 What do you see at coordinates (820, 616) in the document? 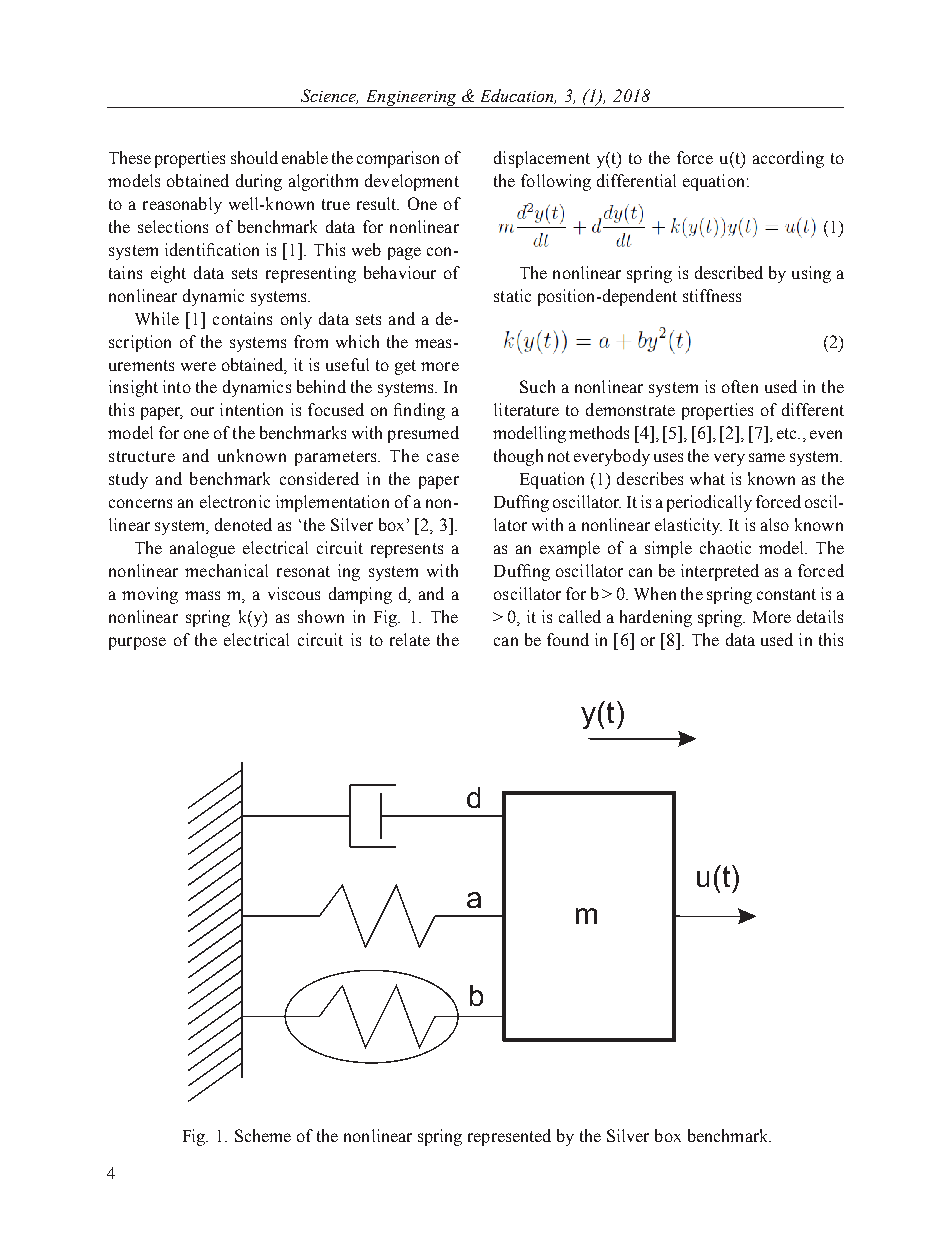
I see `details` at bounding box center [820, 616].
